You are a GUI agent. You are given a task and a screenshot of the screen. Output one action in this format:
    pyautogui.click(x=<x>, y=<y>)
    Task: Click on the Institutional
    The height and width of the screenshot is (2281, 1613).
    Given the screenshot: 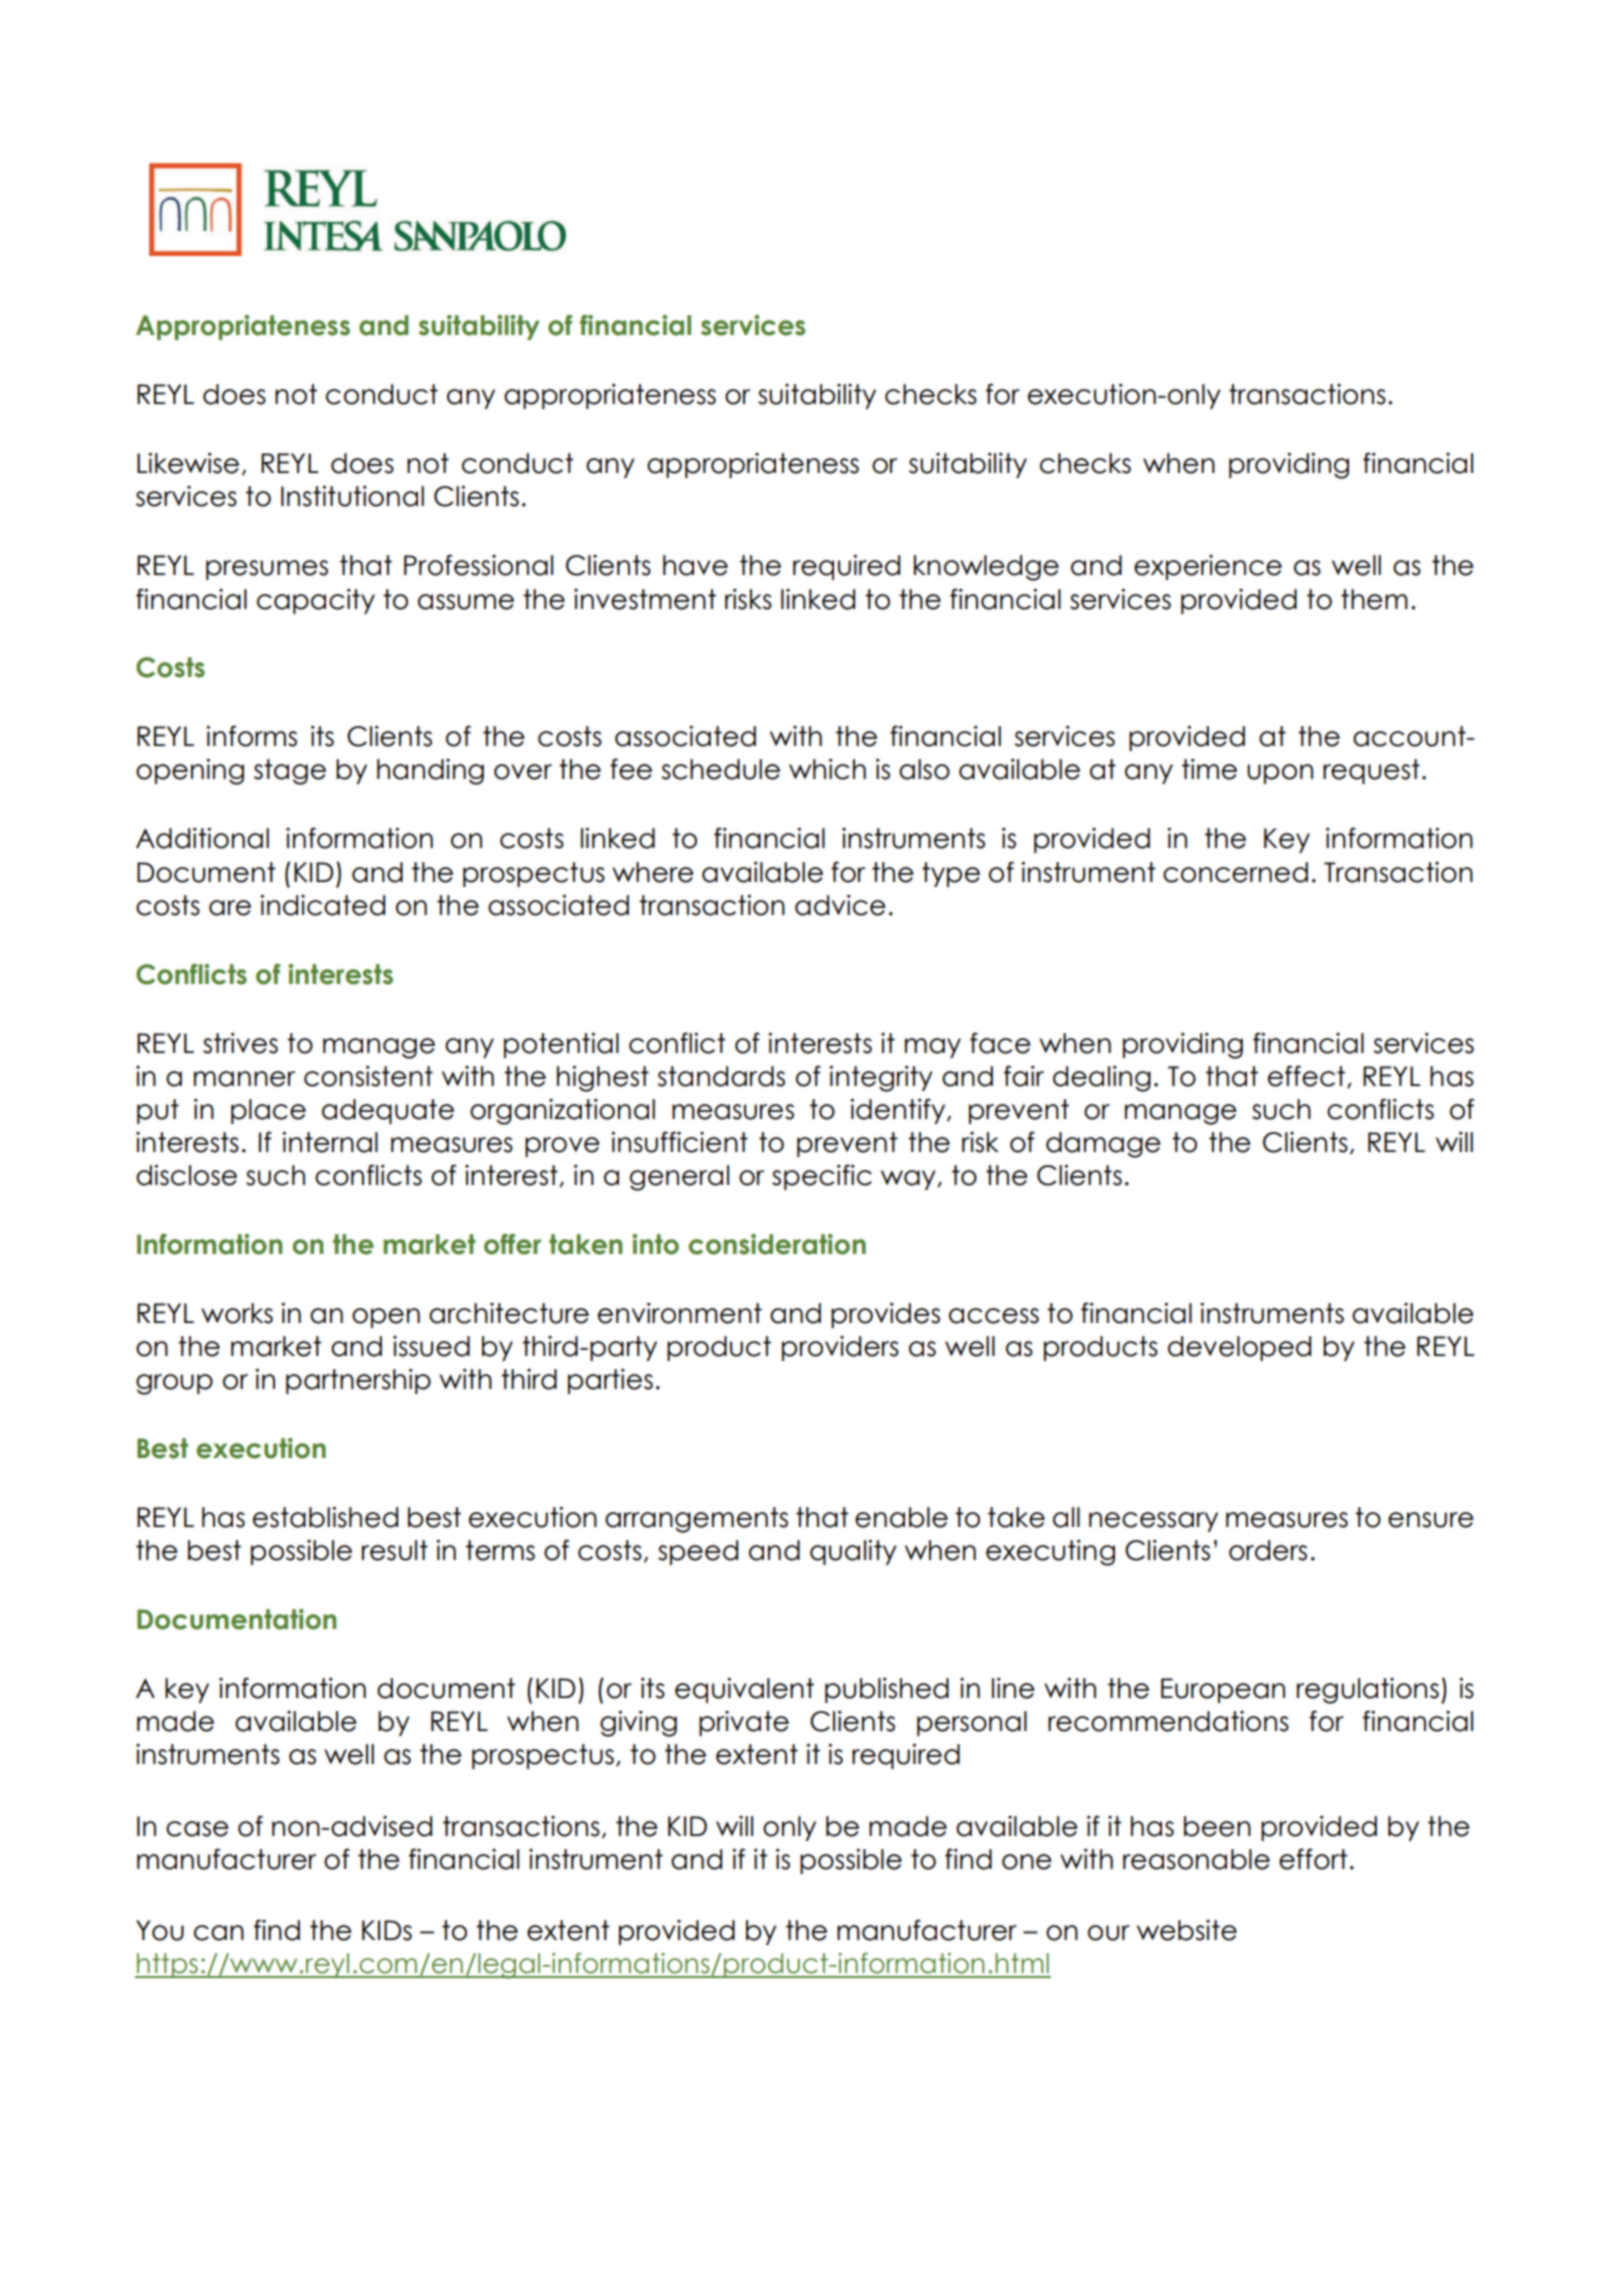 What is the action you would take?
    pyautogui.click(x=352, y=496)
